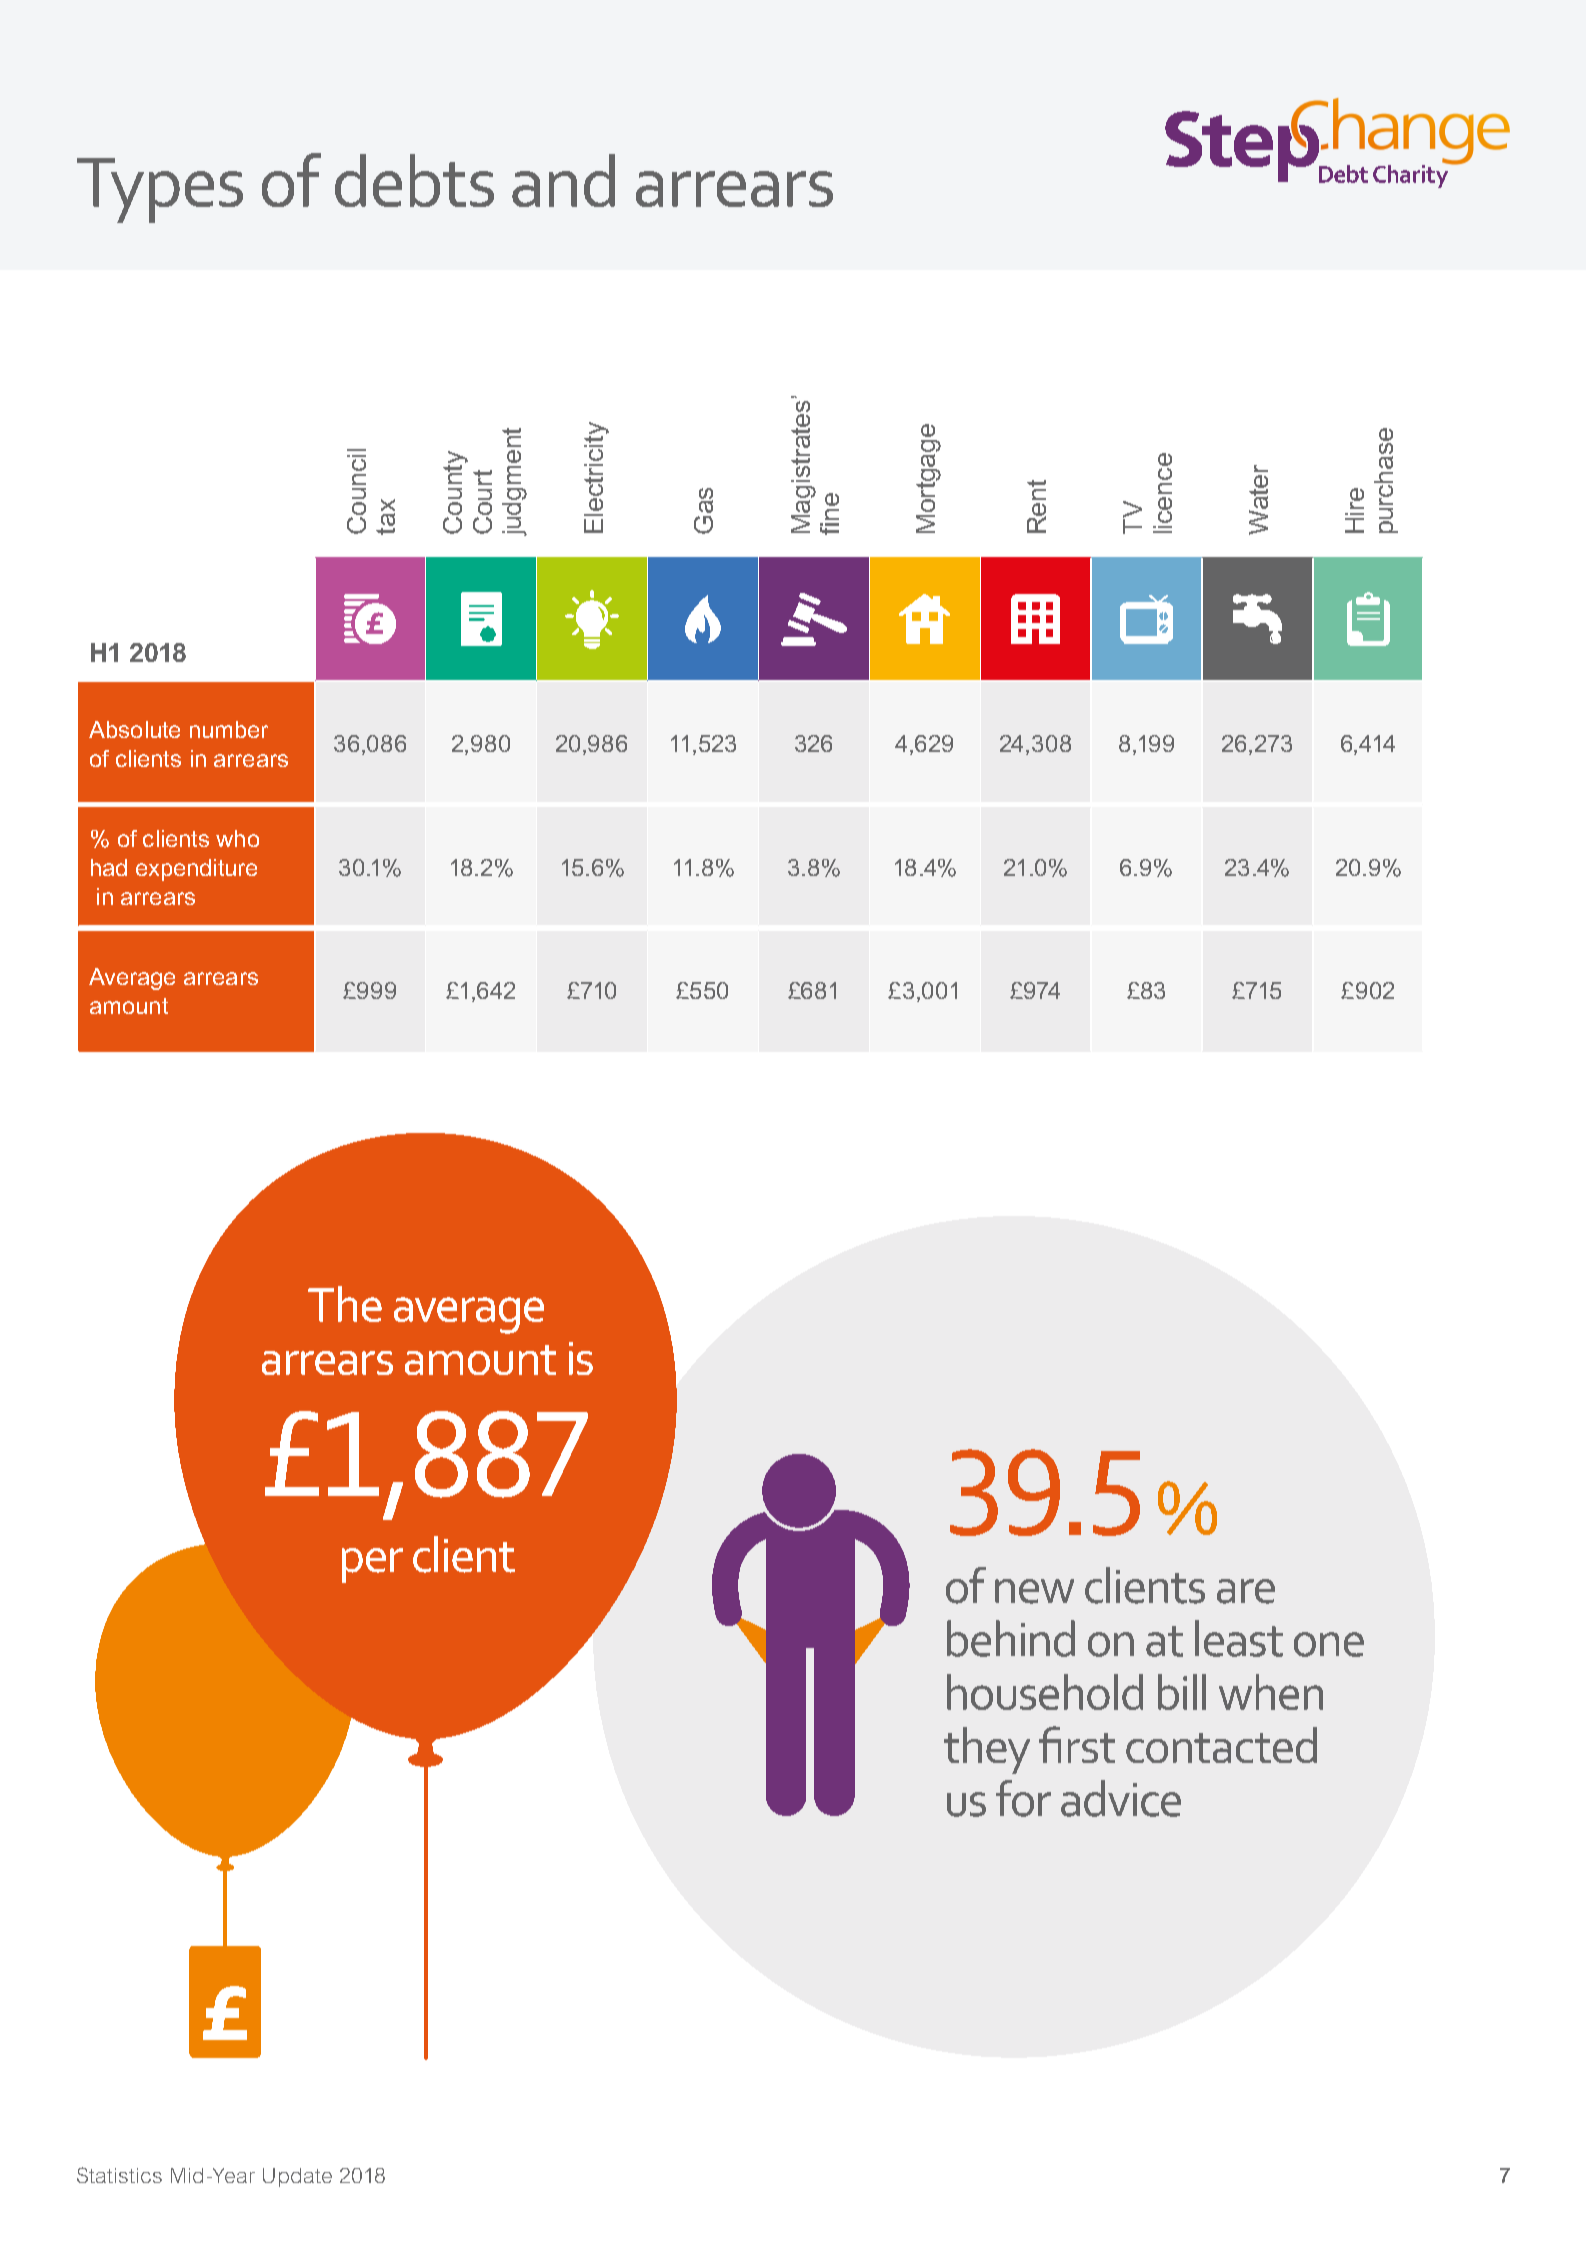  What do you see at coordinates (160, 190) in the screenshot?
I see `Types` at bounding box center [160, 190].
